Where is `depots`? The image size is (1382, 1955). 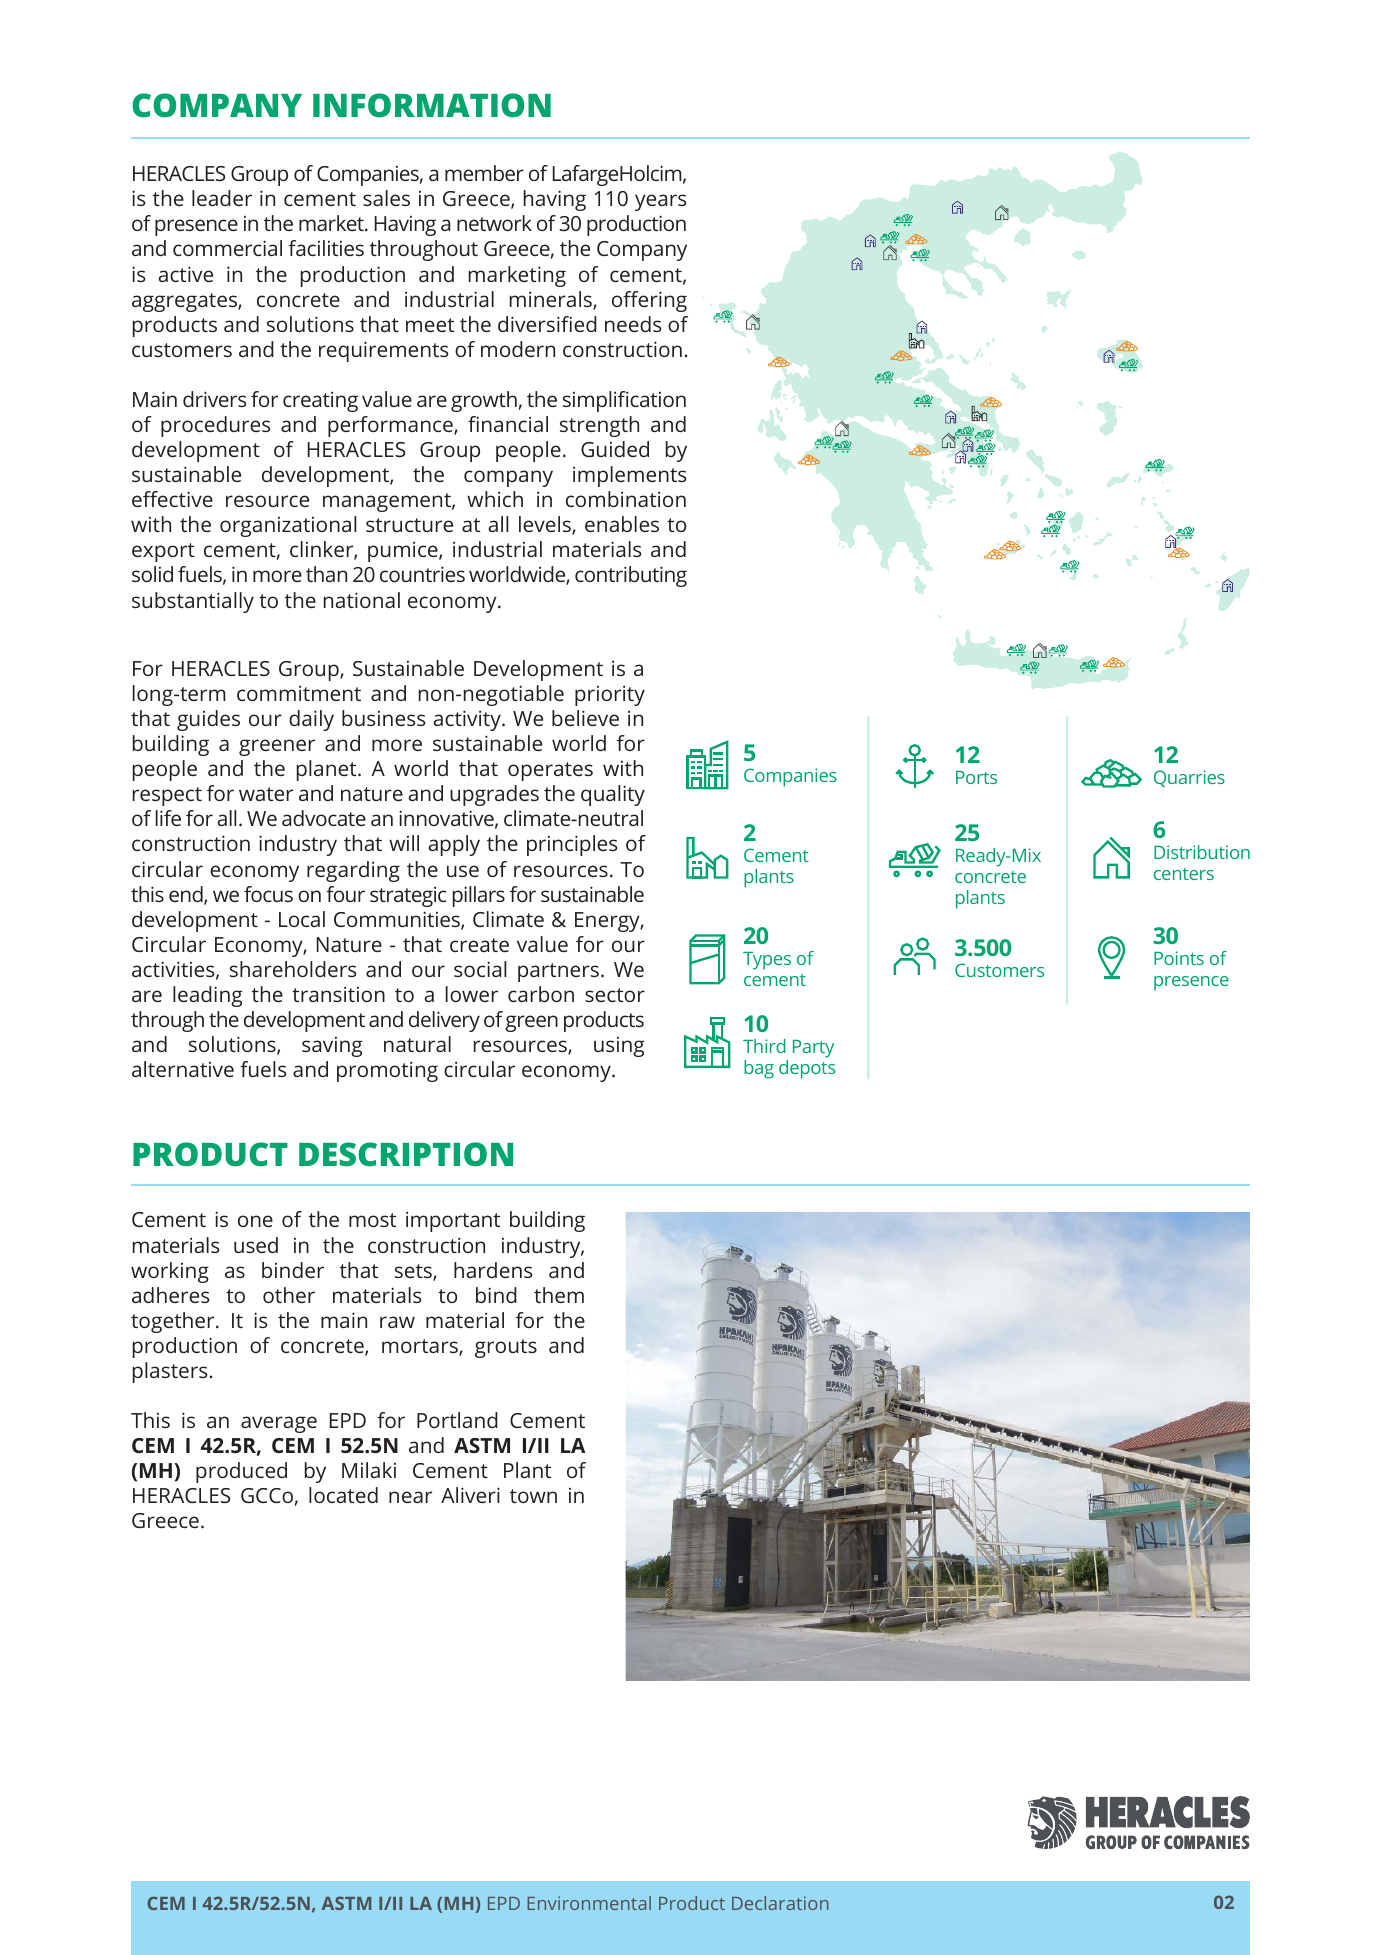
depots is located at coordinates (807, 1069).
